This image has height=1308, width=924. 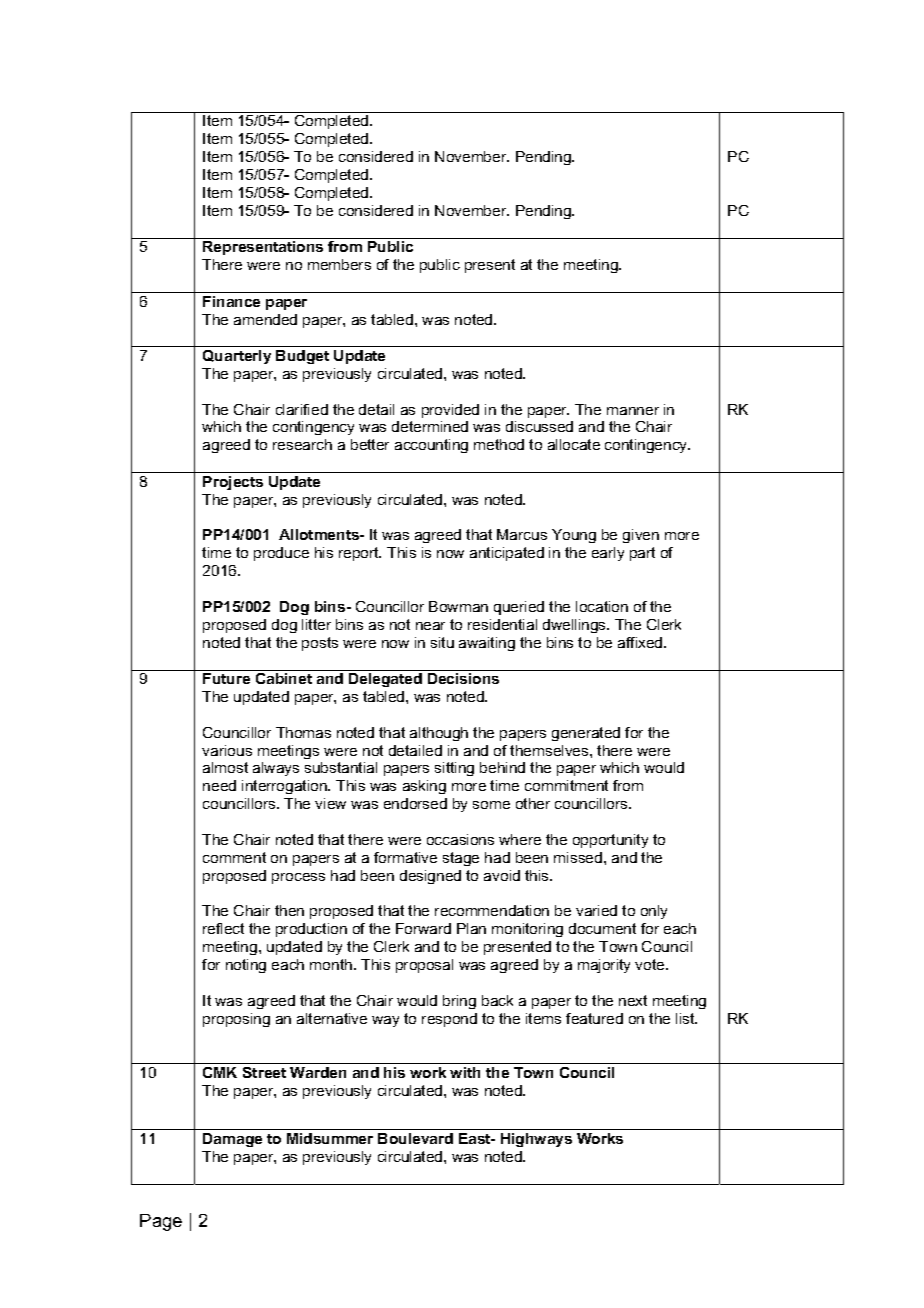 What do you see at coordinates (161, 1222) in the image?
I see `Page` at bounding box center [161, 1222].
